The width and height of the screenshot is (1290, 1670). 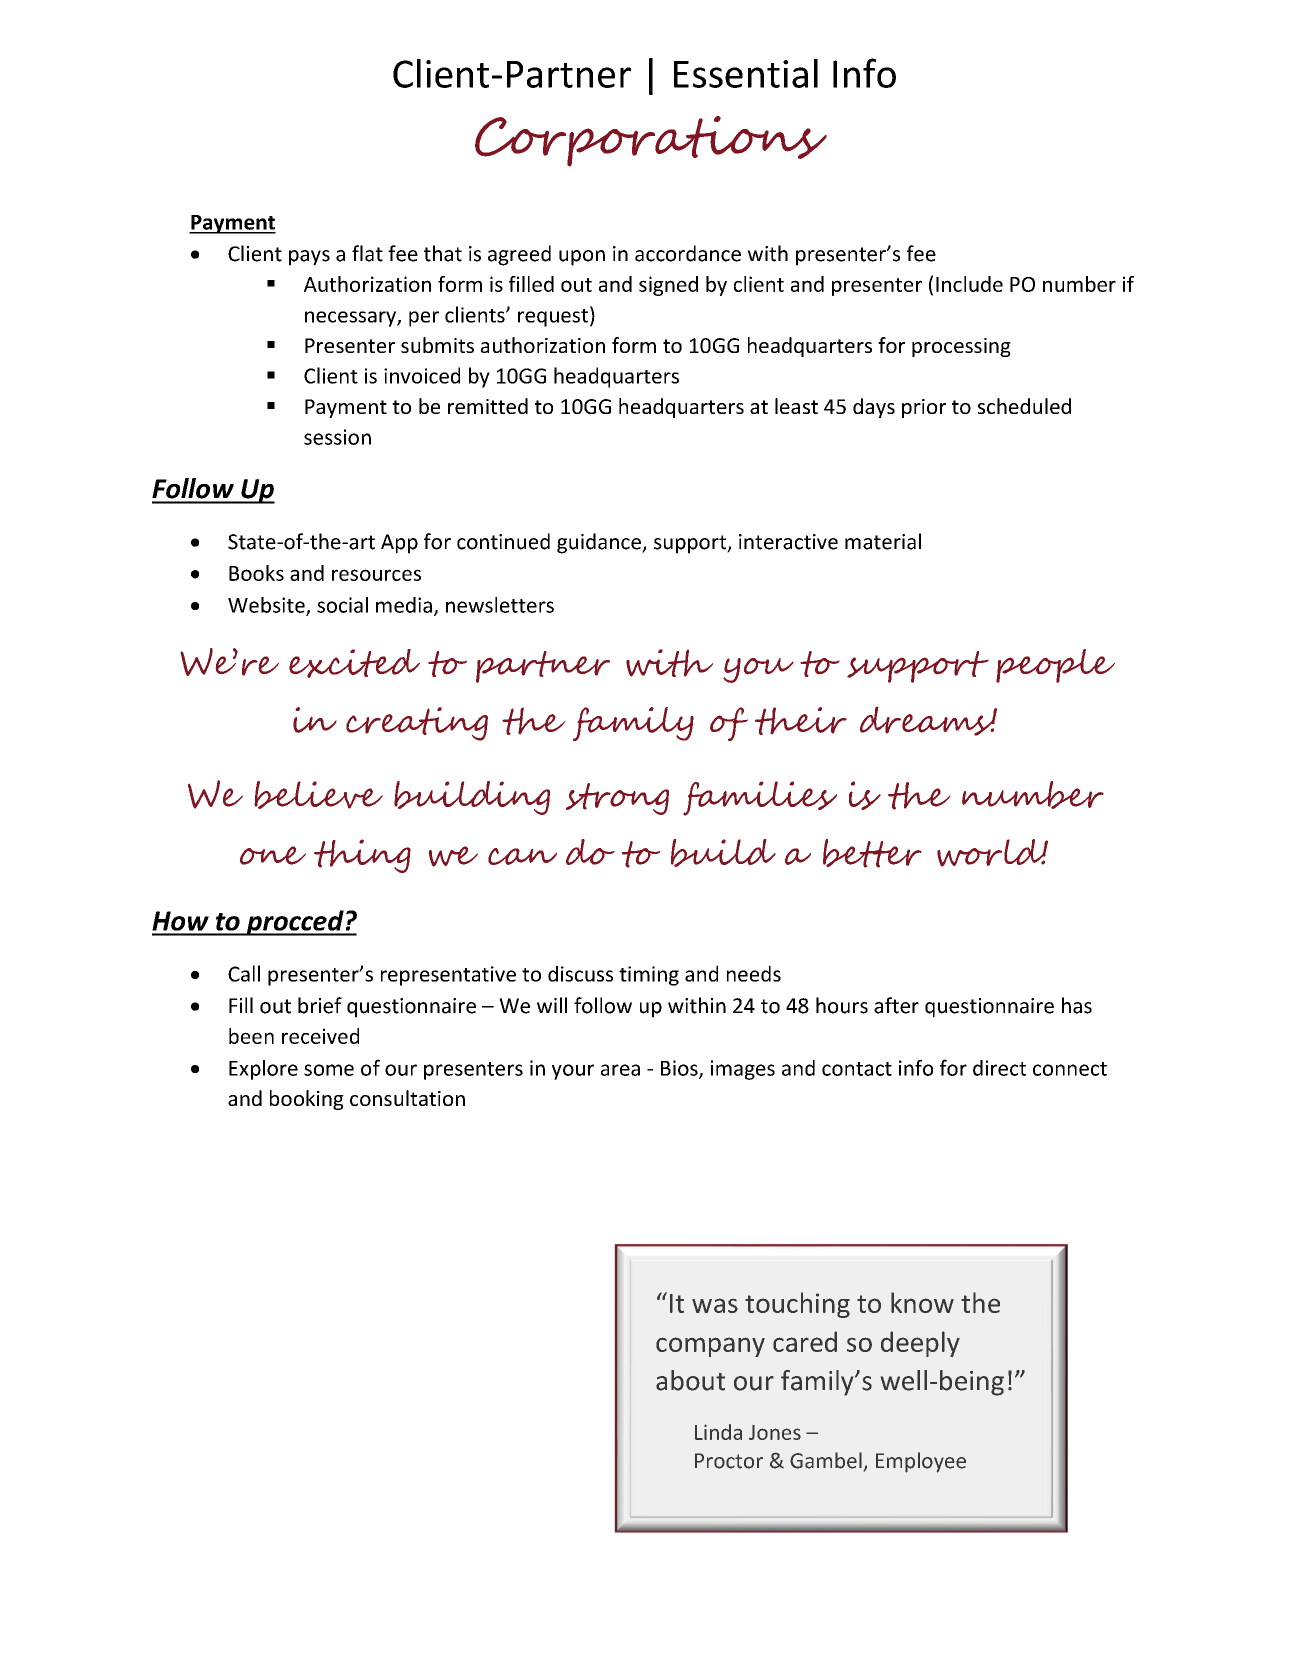 I want to click on guidance, so click(x=600, y=543).
